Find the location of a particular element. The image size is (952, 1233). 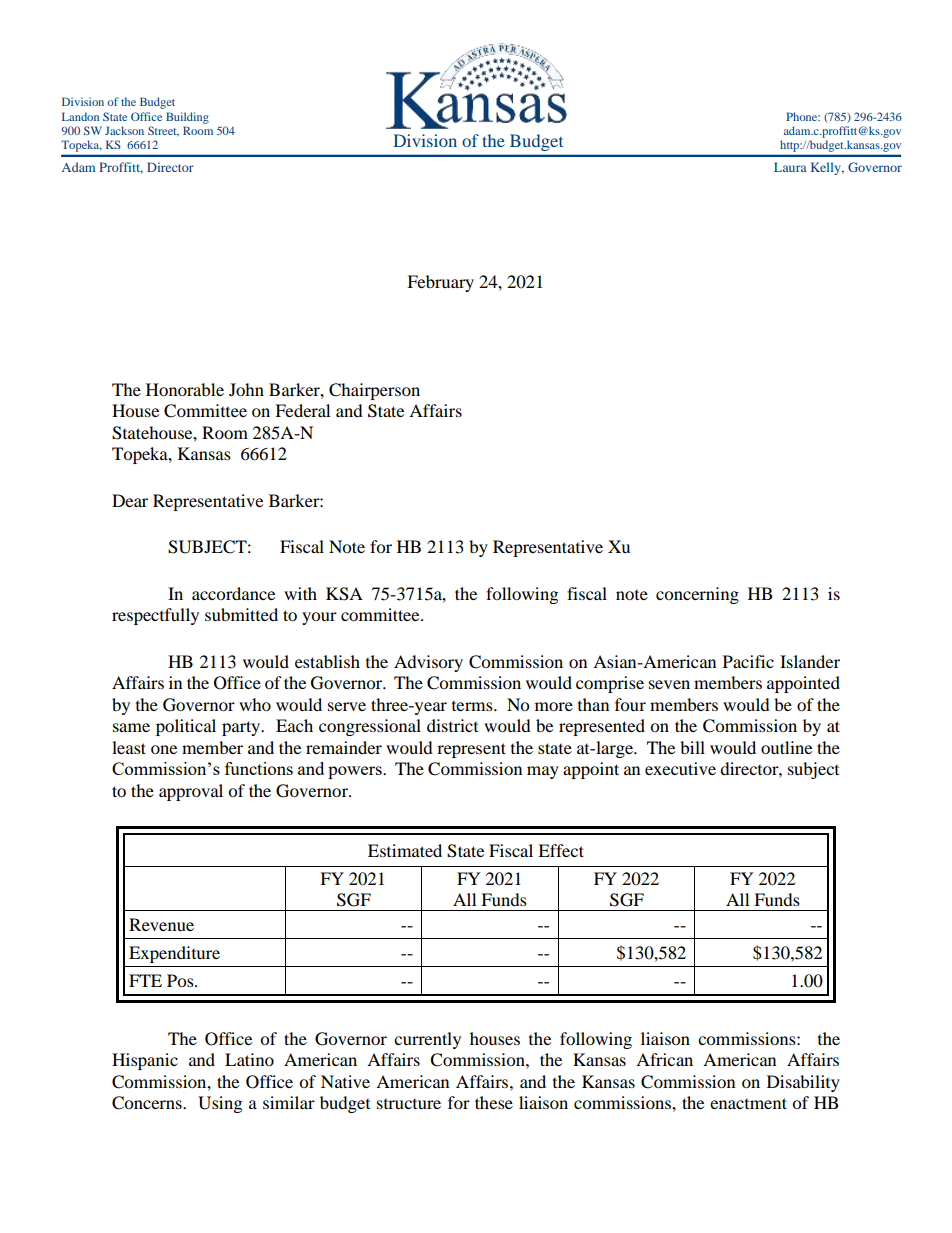

Estimated is located at coordinates (405, 850).
